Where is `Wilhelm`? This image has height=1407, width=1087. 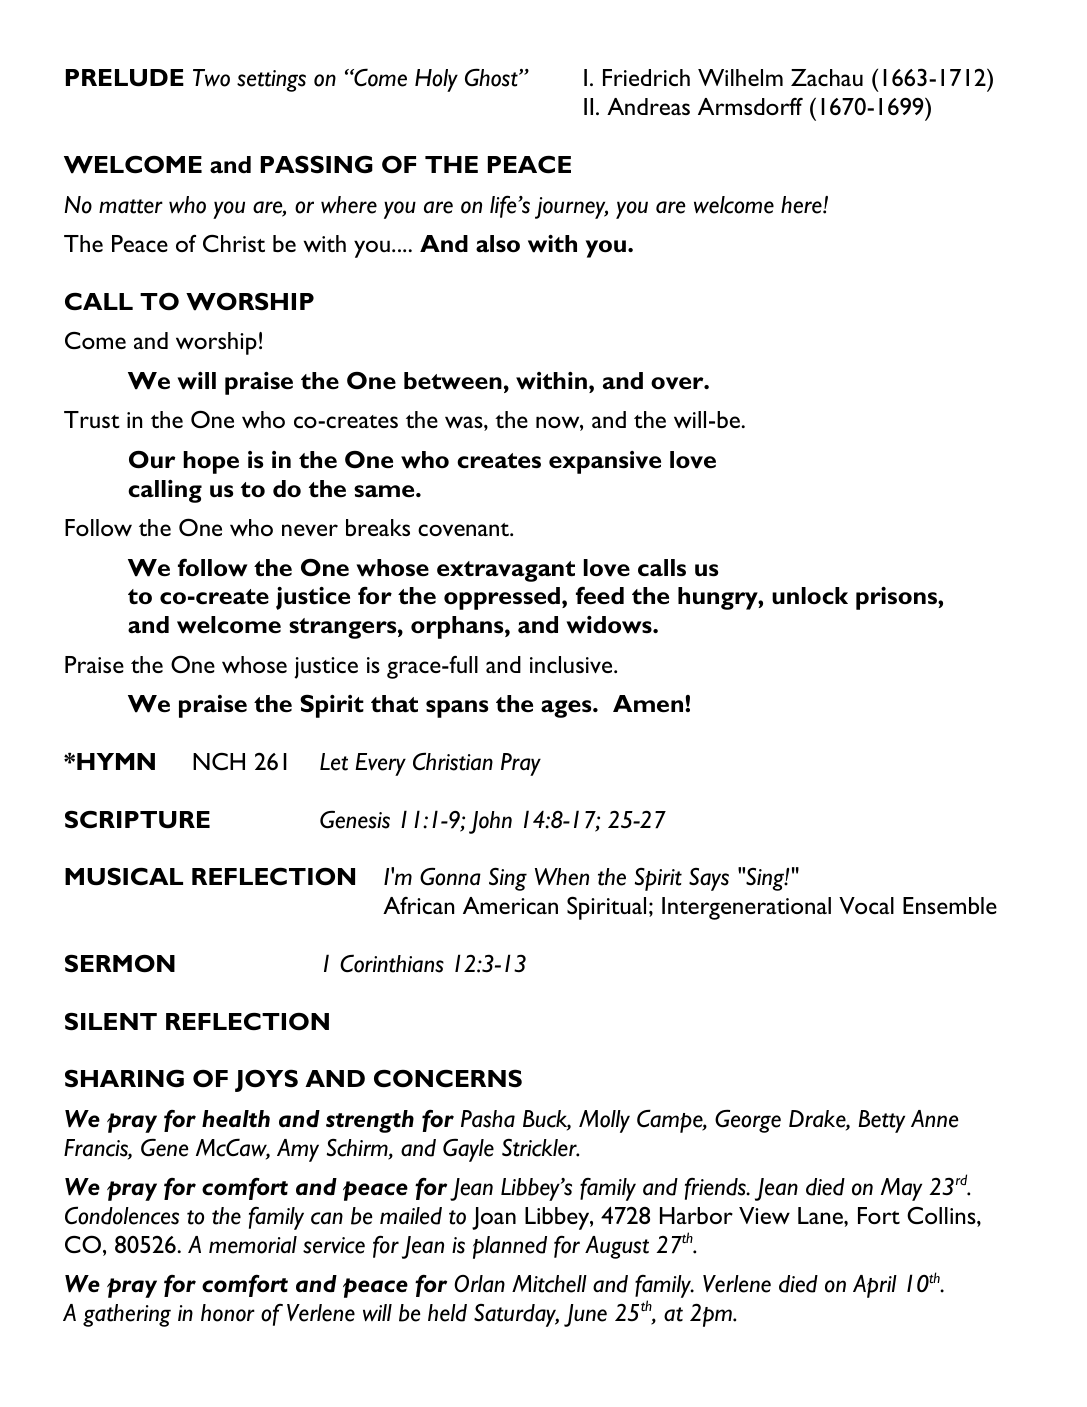
Wilhelm is located at coordinates (740, 77).
